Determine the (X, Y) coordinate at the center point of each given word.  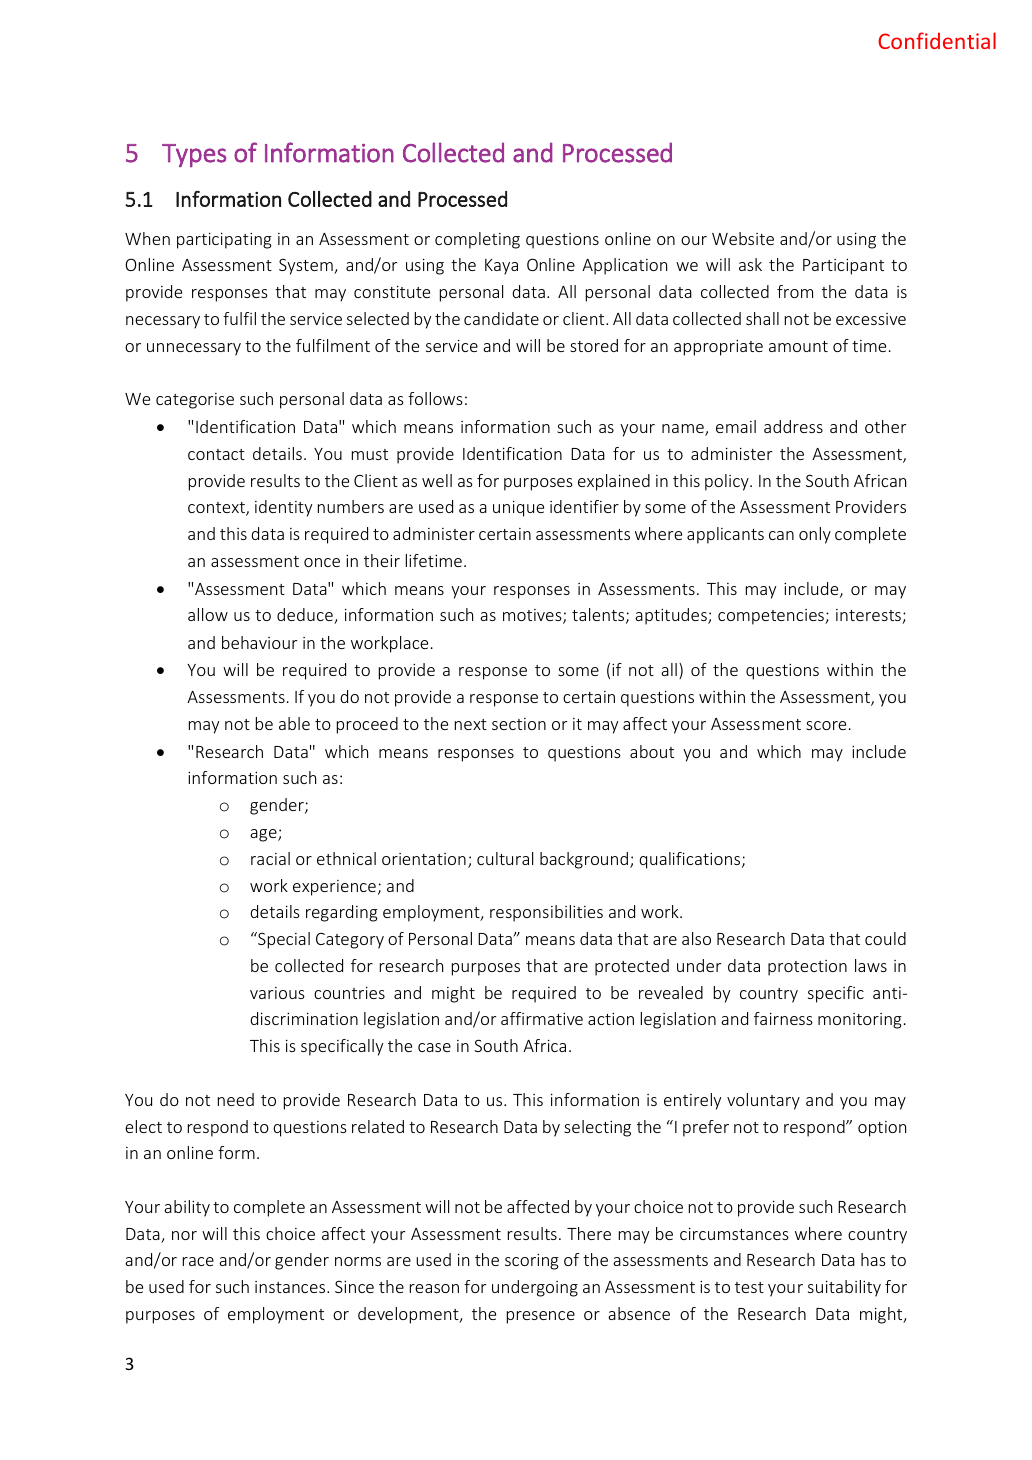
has (873, 1259)
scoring (532, 1262)
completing (477, 240)
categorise (195, 401)
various (277, 993)
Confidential (937, 40)
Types (194, 156)
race (198, 1261)
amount (798, 346)
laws (871, 965)
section (519, 724)
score (826, 725)
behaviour (259, 642)
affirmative (542, 1018)
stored (594, 345)
